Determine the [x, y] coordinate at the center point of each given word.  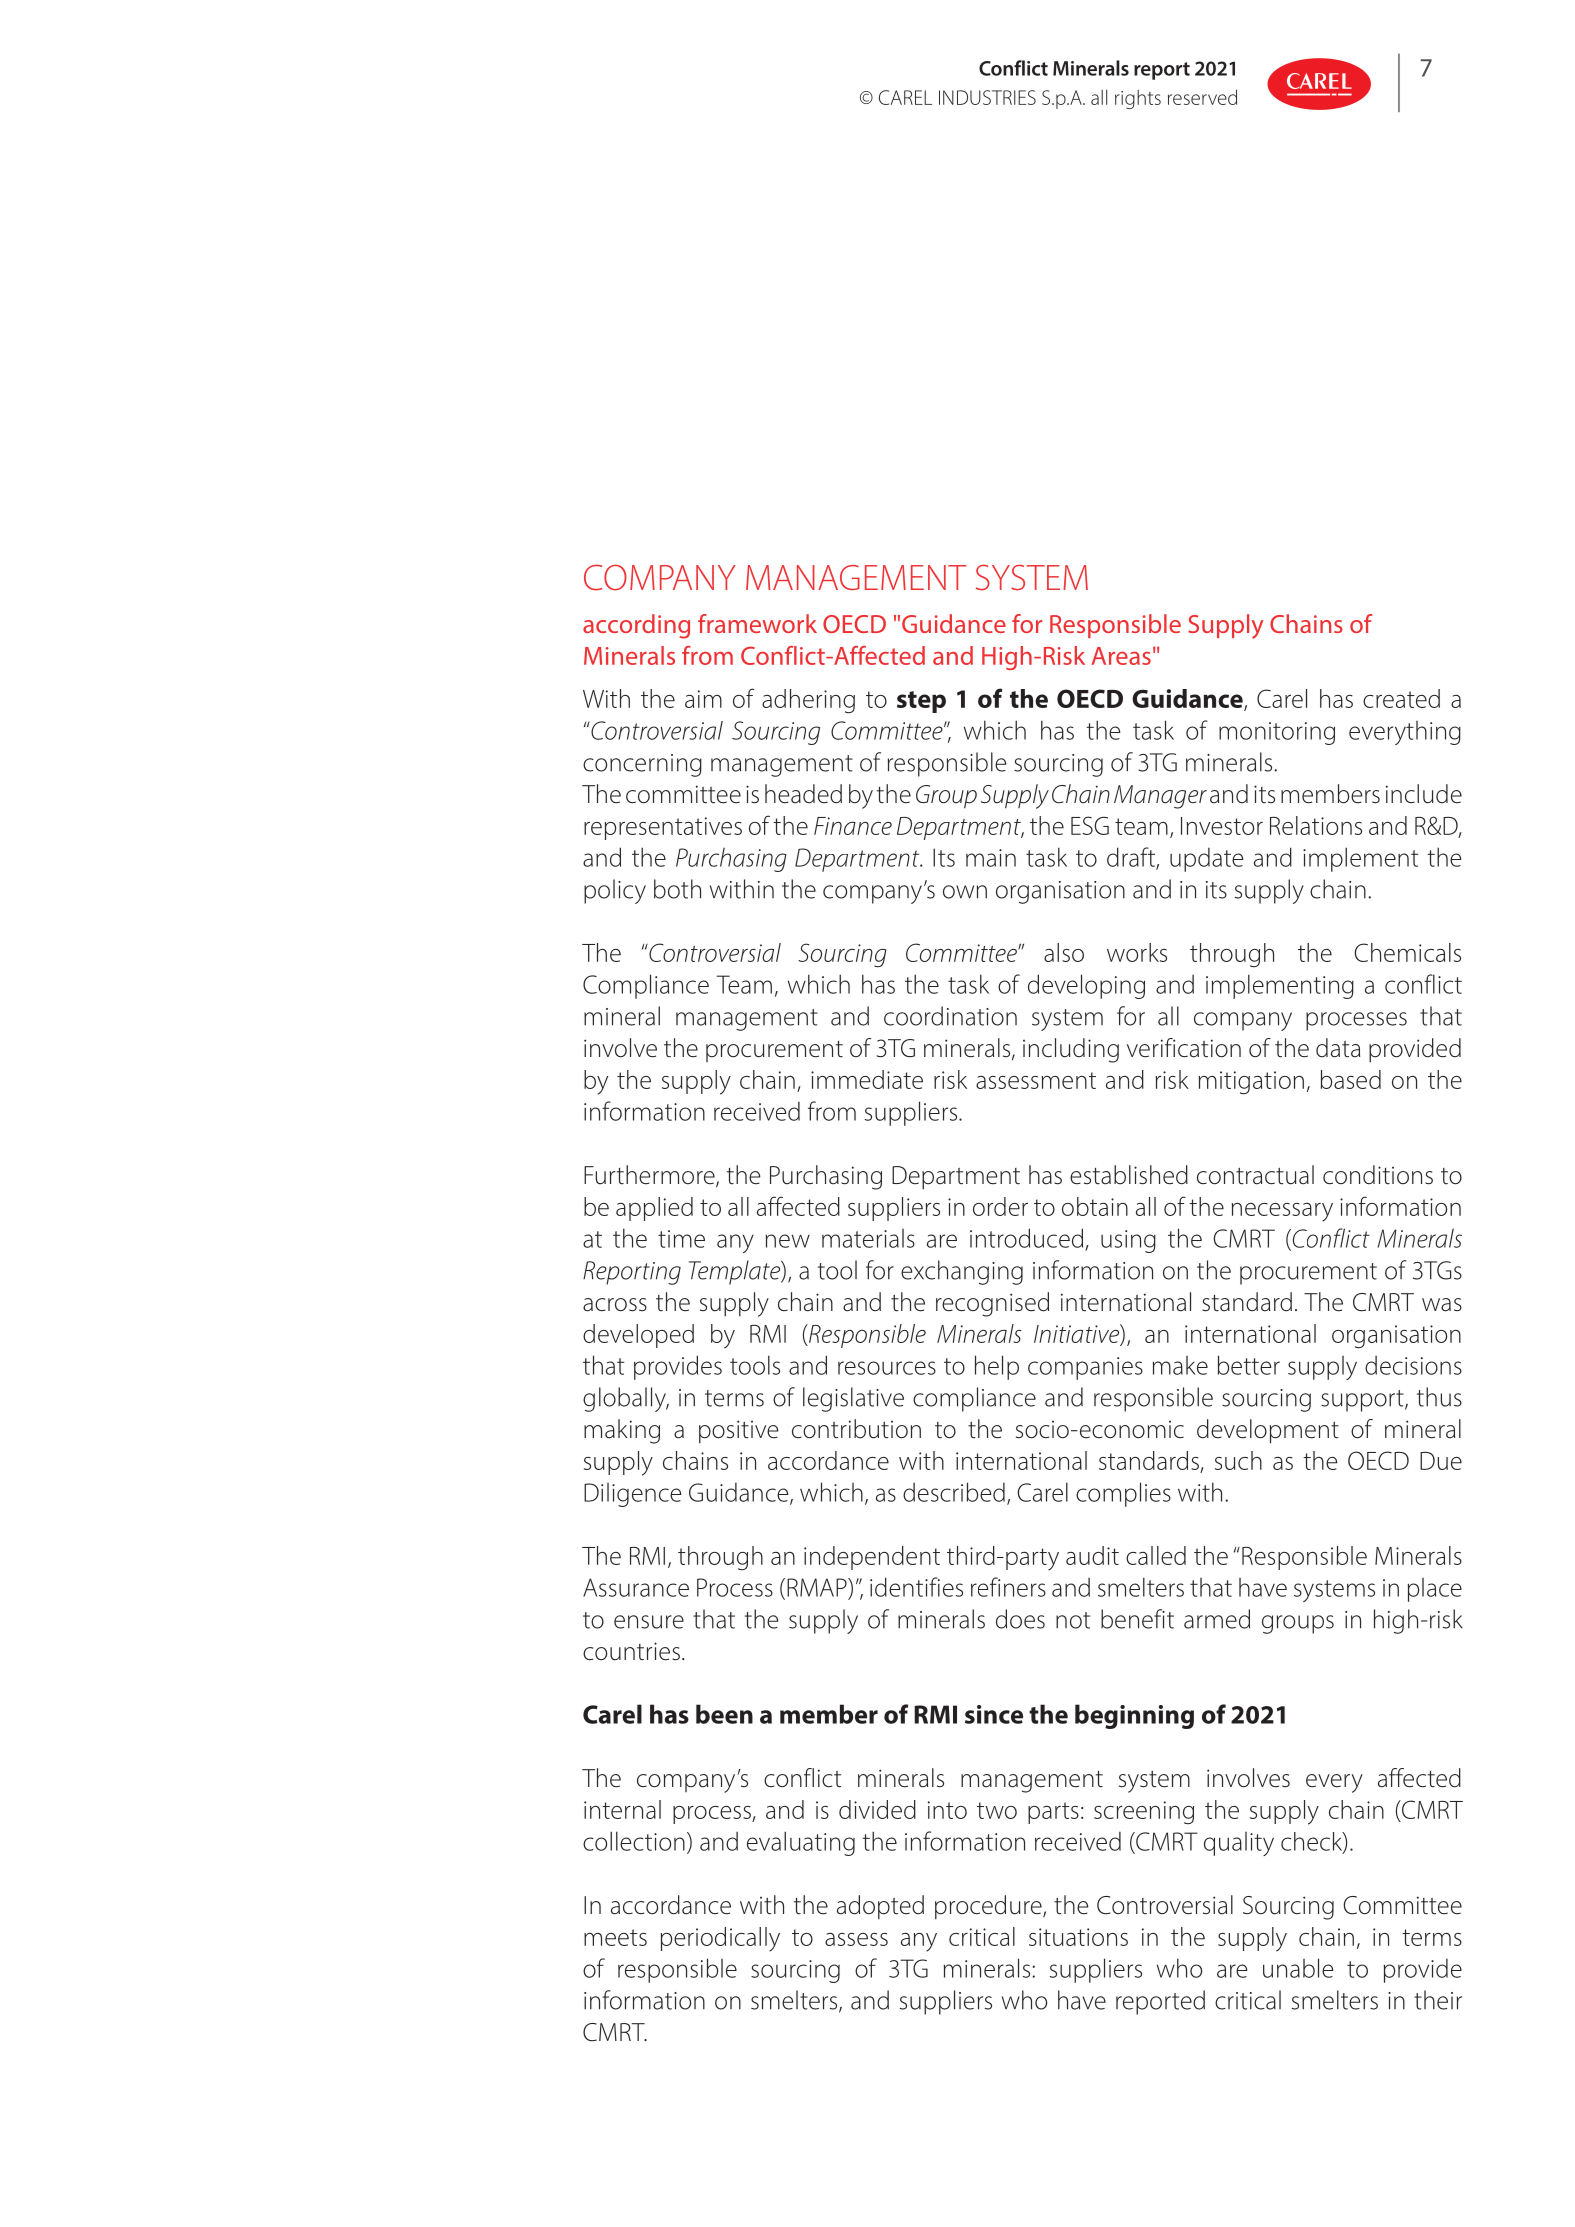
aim [703, 699]
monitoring [1277, 733]
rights [1138, 99]
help [997, 1367]
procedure [989, 1907]
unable [1298, 1968]
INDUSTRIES [987, 97]
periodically [720, 1939]
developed [638, 1336]
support [1363, 1401]
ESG [1090, 825]
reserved [1202, 97]
